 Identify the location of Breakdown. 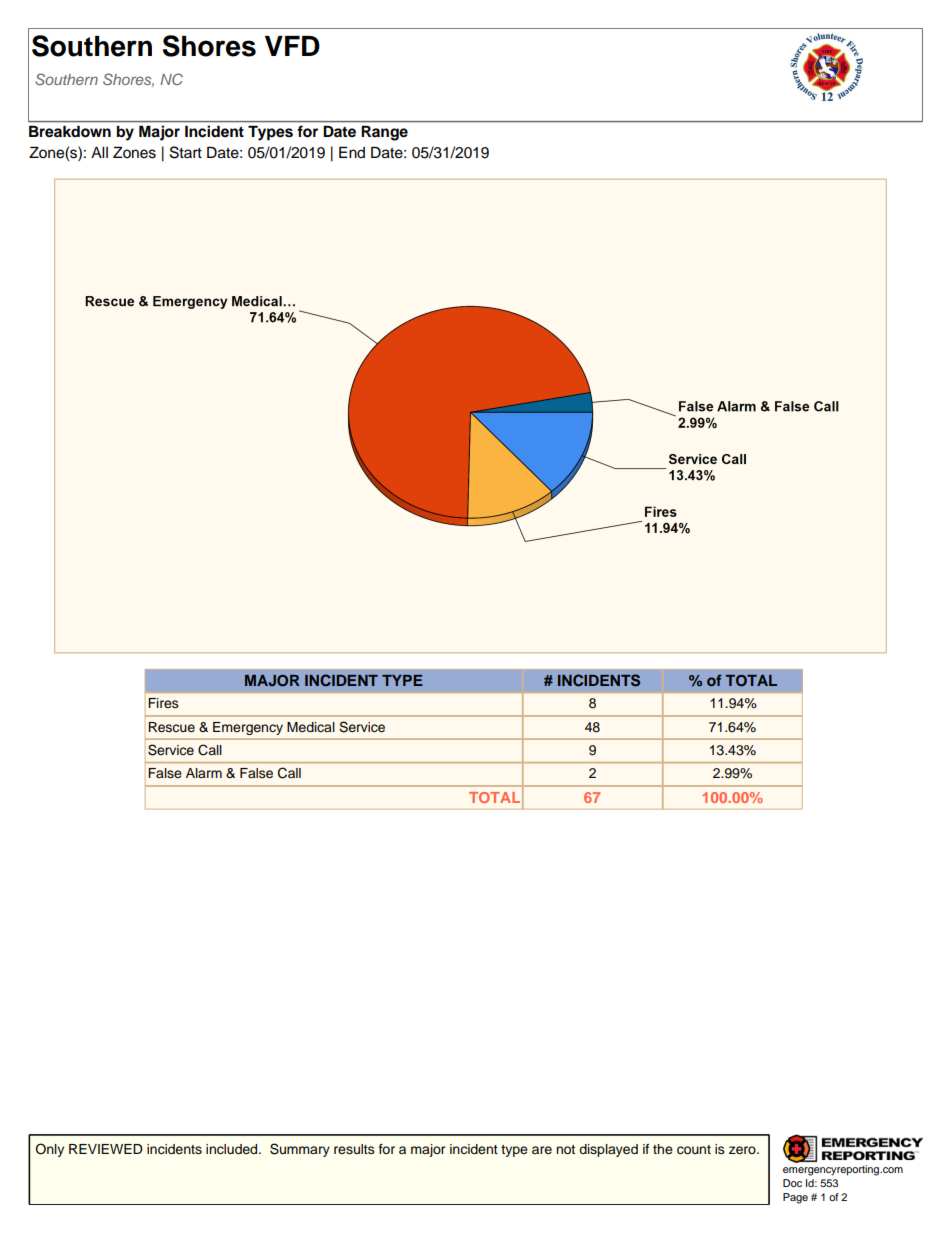
(70, 131).
